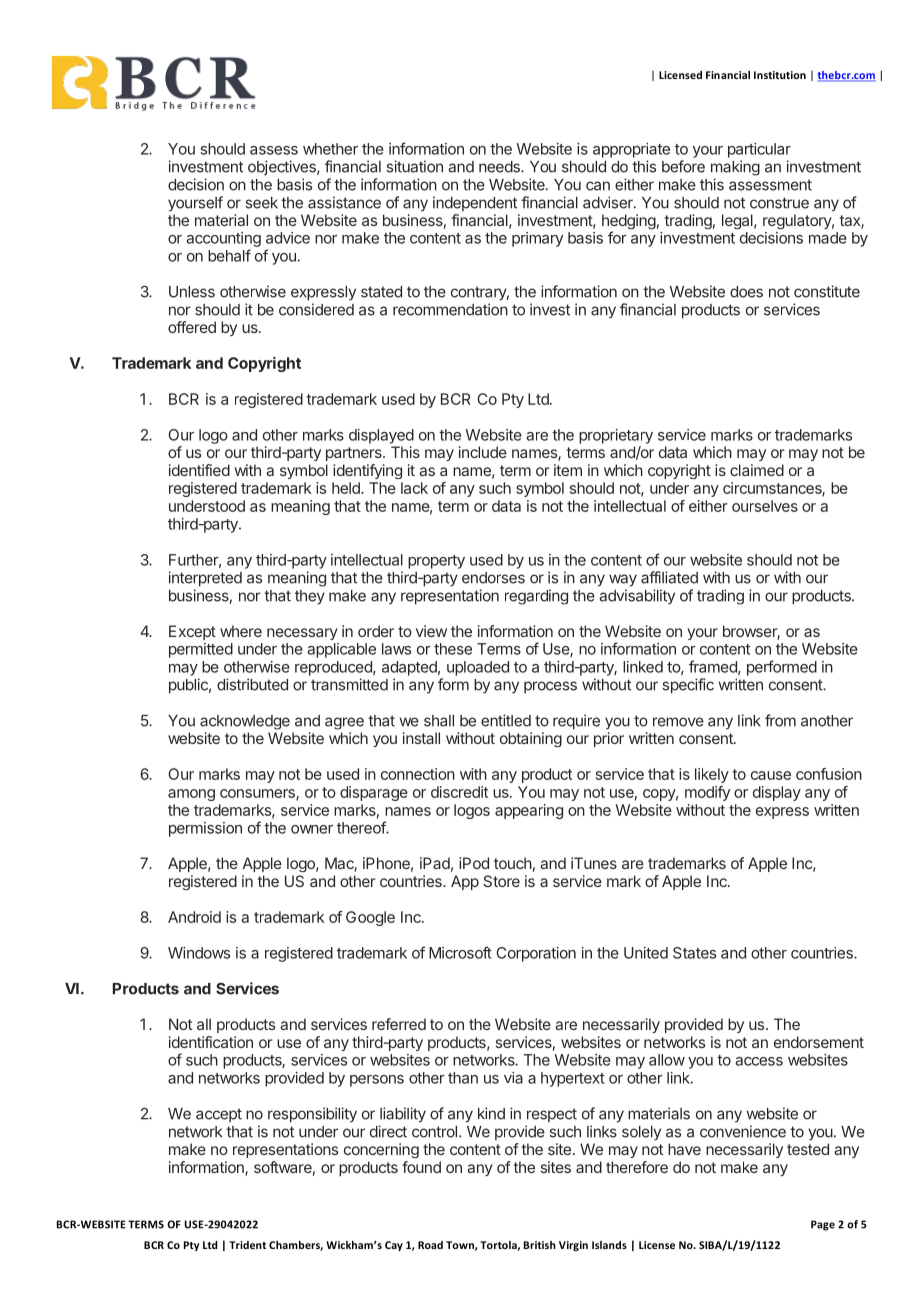 The width and height of the image is (924, 1308). What do you see at coordinates (500, 167) in the image?
I see `needs` at bounding box center [500, 167].
